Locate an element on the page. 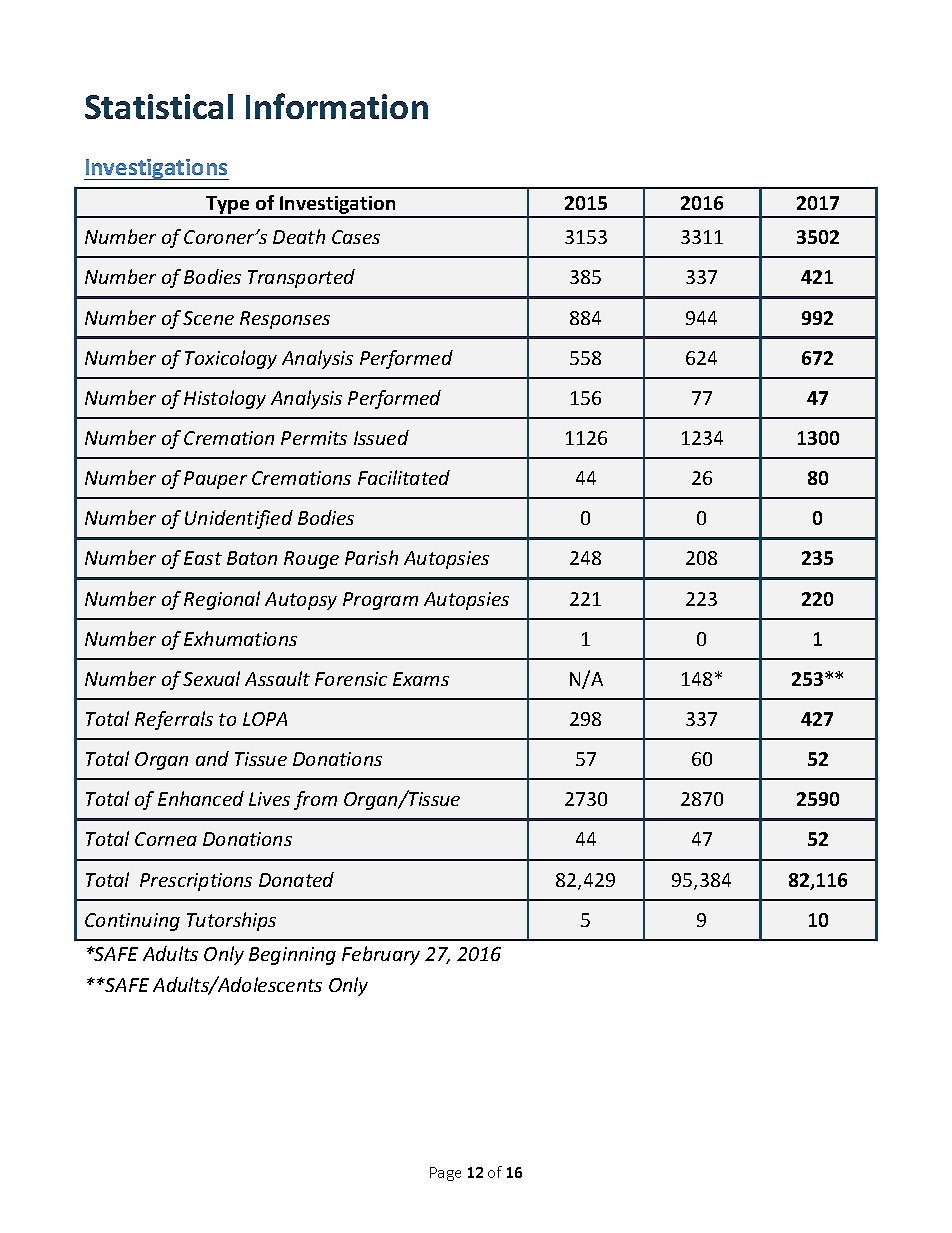 Image resolution: width=952 pixels, height=1233 pixels. Histology is located at coordinates (225, 399).
